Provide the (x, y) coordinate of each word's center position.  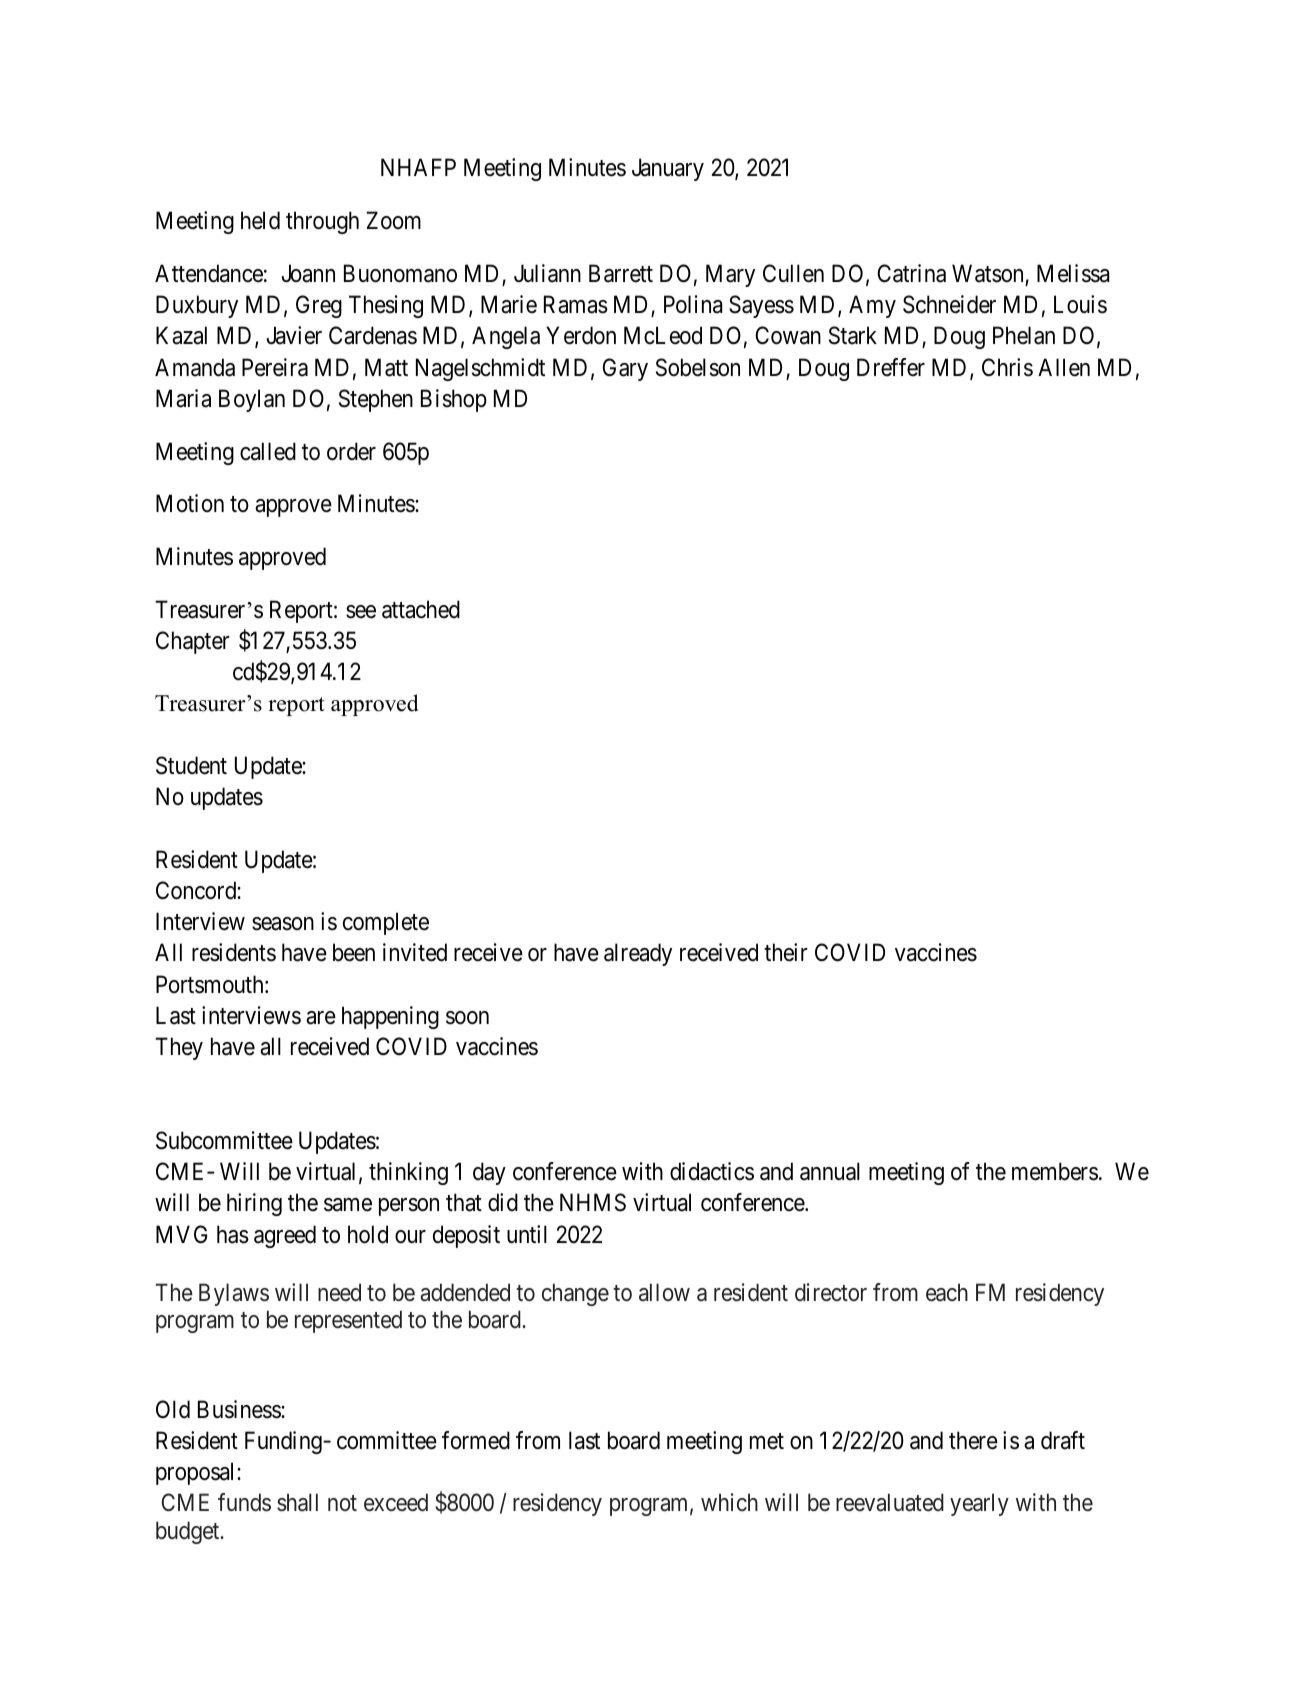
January (668, 170)
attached (421, 609)
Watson (989, 274)
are (321, 1018)
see (361, 612)
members (1055, 1171)
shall (297, 1502)
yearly (979, 1504)
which (729, 1502)
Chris (1007, 367)
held (260, 220)
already (638, 954)
